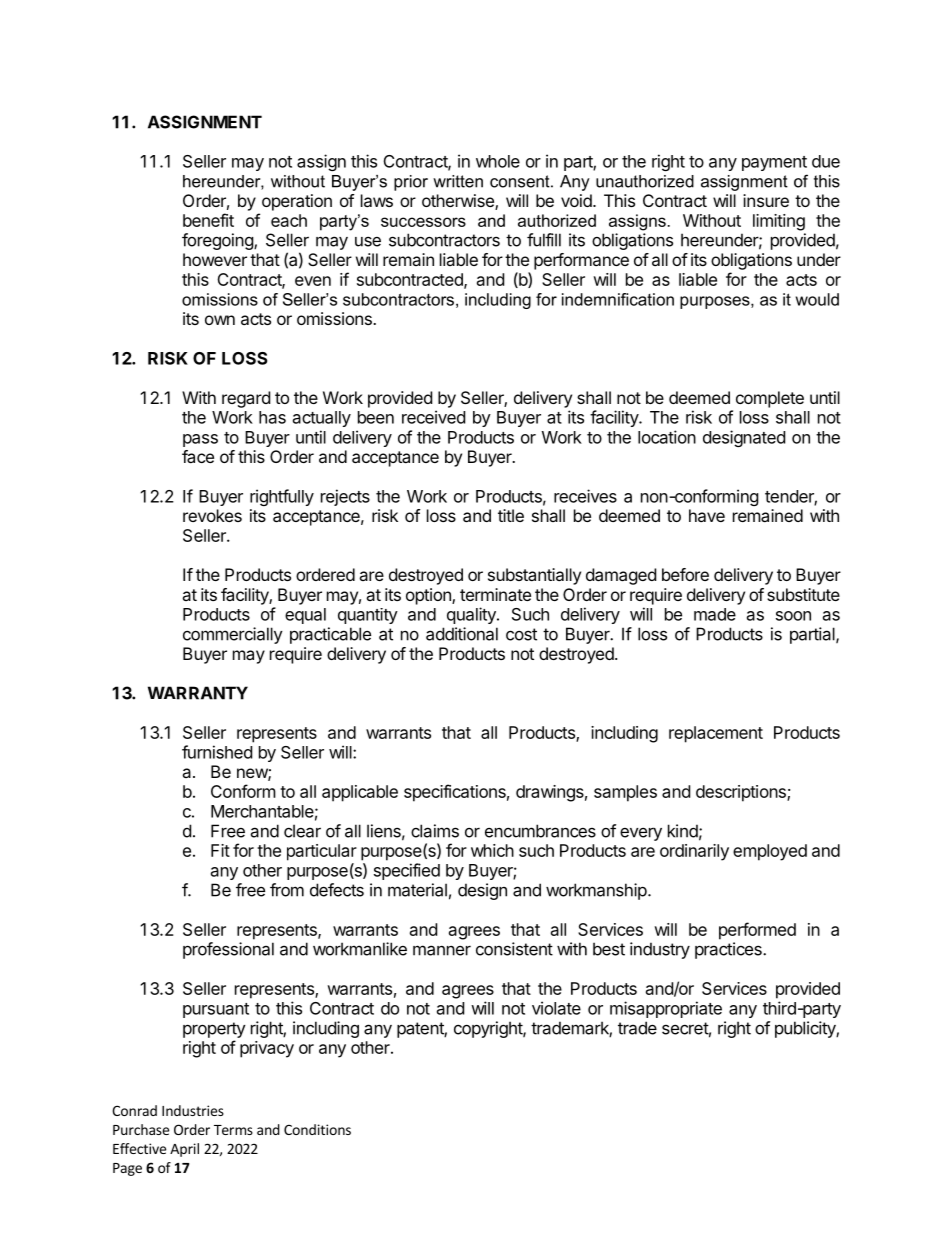 Image resolution: width=952 pixels, height=1233 pixels. What do you see at coordinates (212, 515) in the image?
I see `revokes` at bounding box center [212, 515].
